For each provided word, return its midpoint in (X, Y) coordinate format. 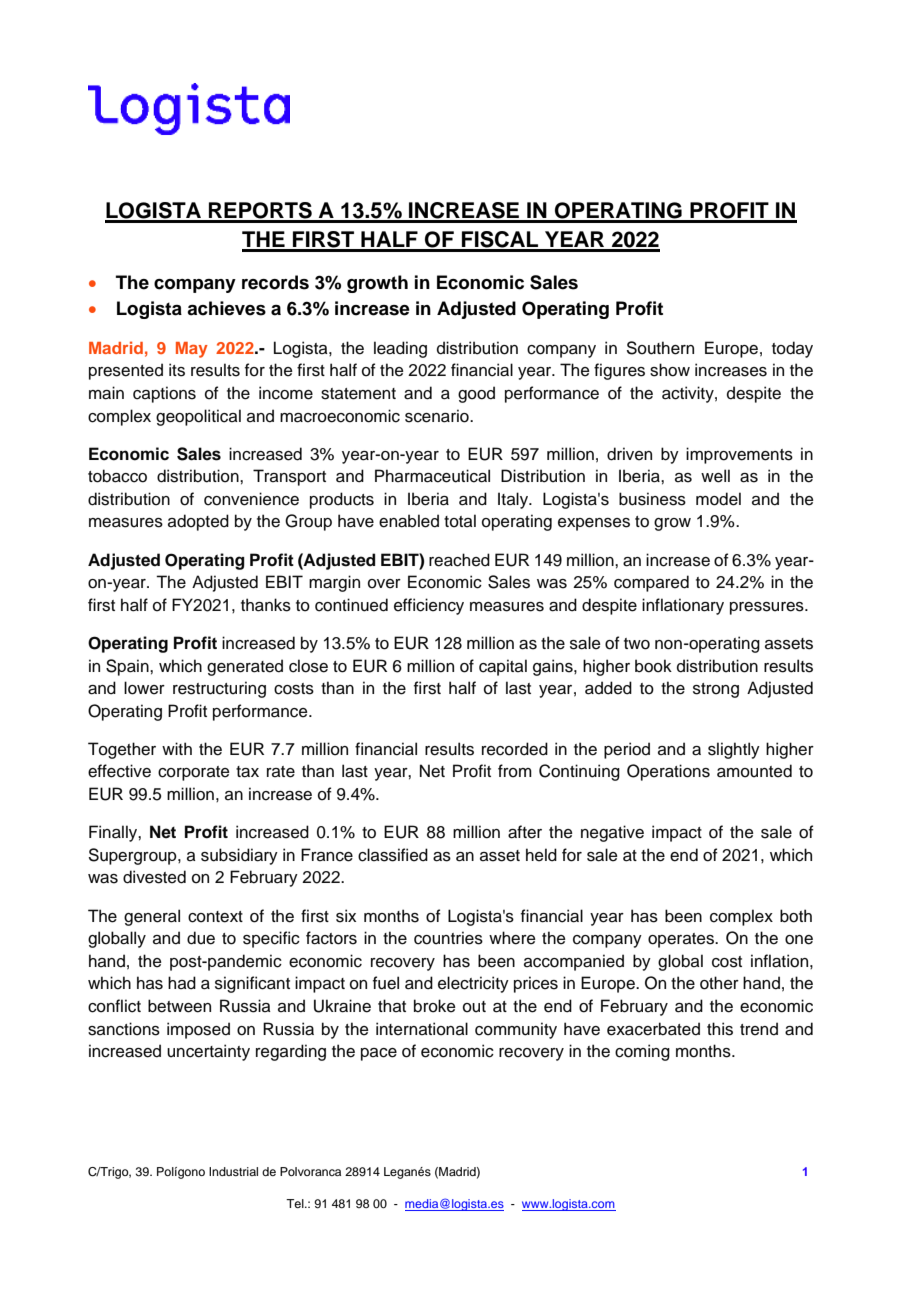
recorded (515, 749)
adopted (198, 522)
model (718, 499)
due (201, 938)
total (460, 521)
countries (448, 938)
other (719, 983)
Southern (660, 348)
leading (400, 349)
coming (642, 1052)
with (177, 748)
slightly (734, 750)
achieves (226, 308)
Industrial (233, 1171)
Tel (296, 1203)
